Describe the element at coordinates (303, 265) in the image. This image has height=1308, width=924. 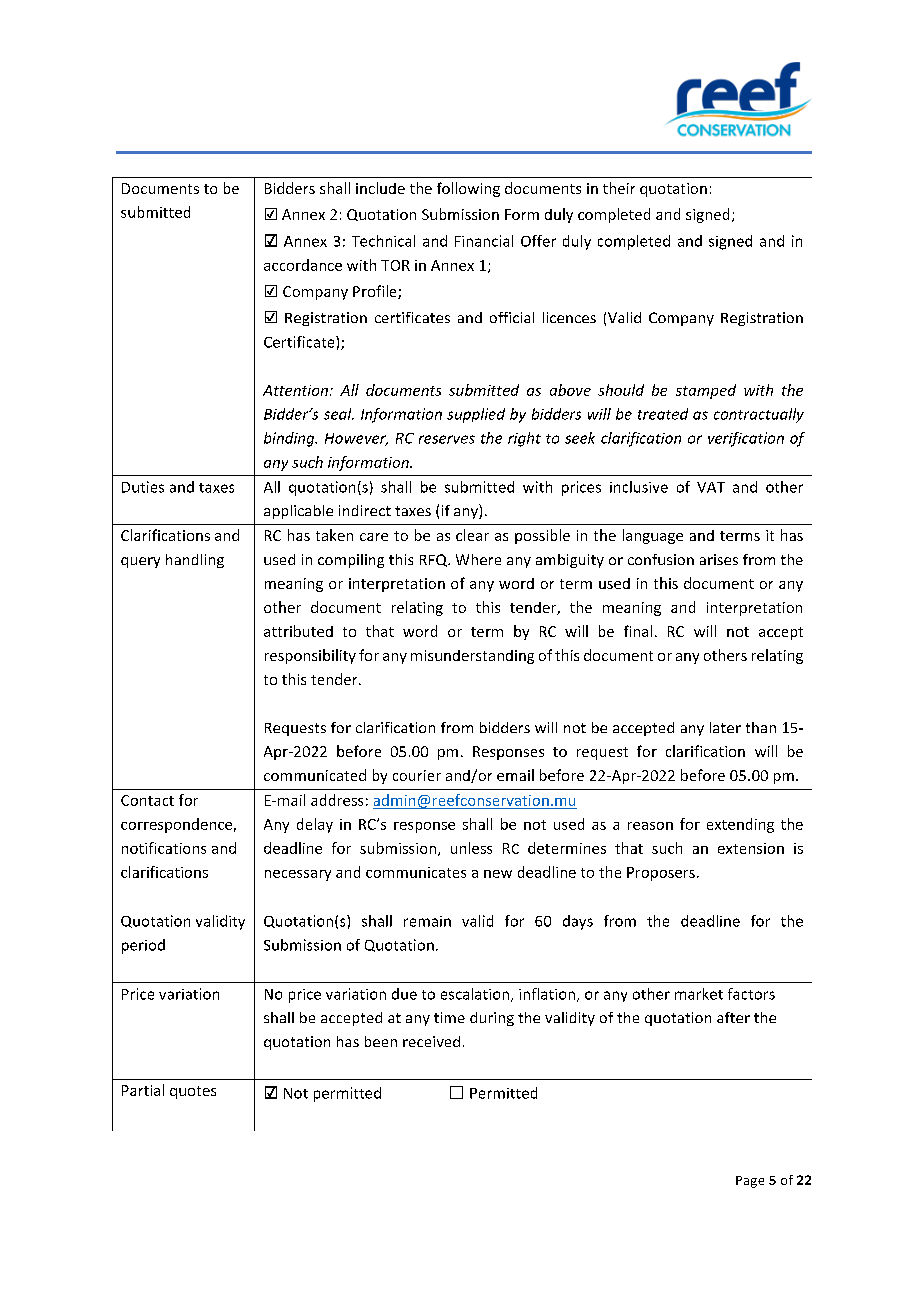
I see `accordance` at that location.
